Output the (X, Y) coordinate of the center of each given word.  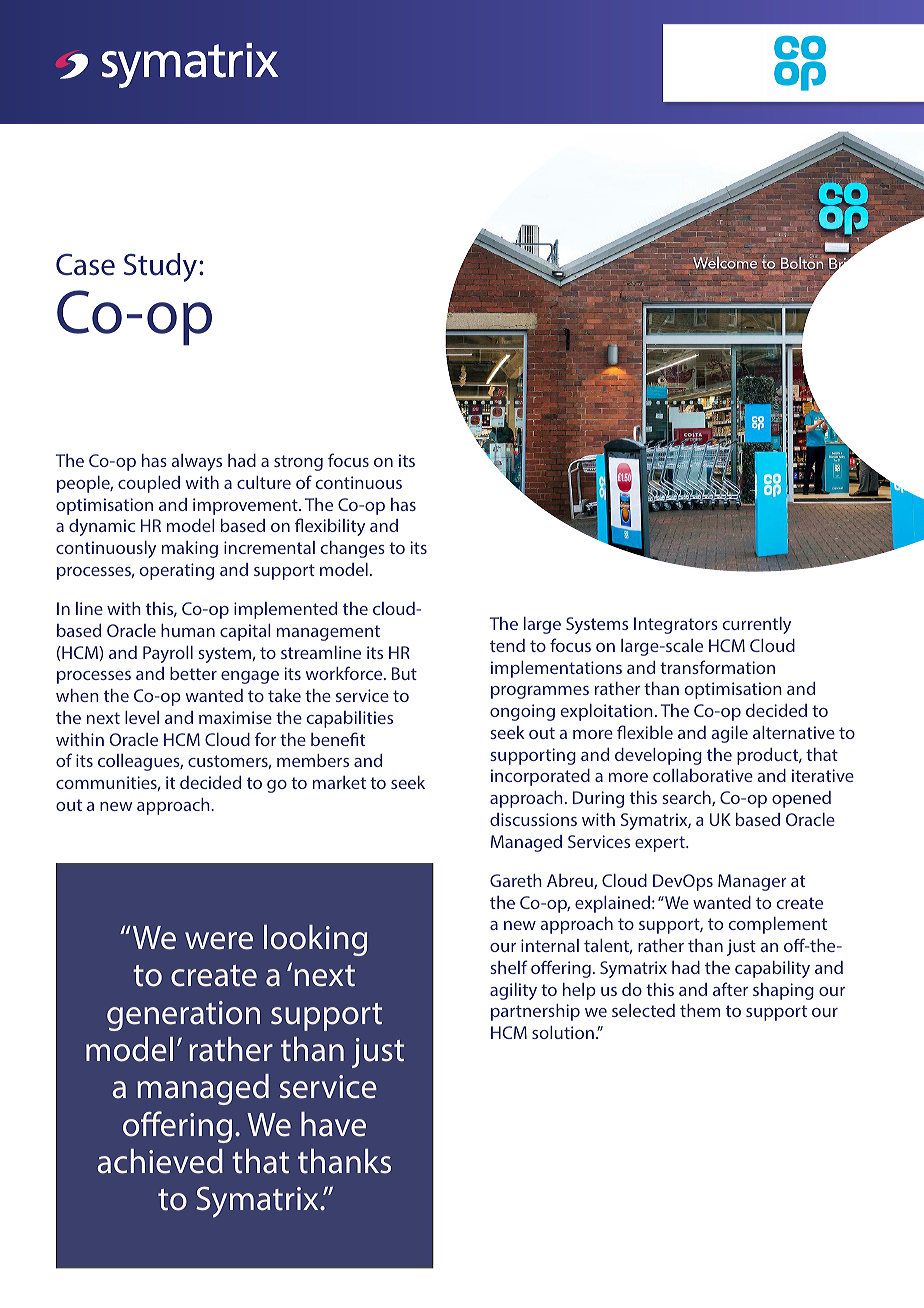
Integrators (676, 625)
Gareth (516, 880)
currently (757, 625)
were (219, 941)
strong (298, 463)
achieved (160, 1161)
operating (176, 571)
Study (162, 267)
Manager (752, 882)
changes (353, 549)
